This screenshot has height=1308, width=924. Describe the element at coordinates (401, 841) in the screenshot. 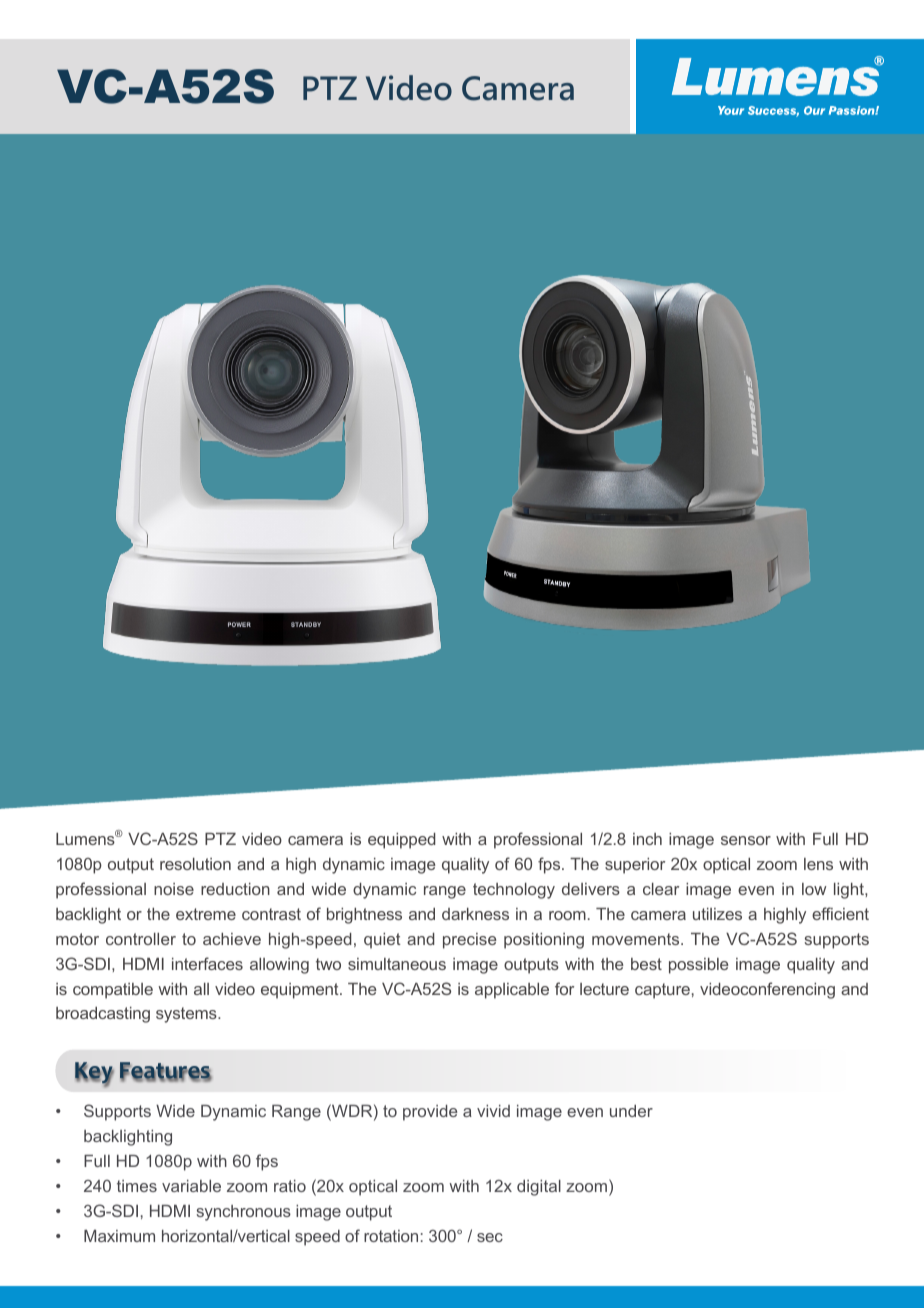

I see `equipped` at that location.
